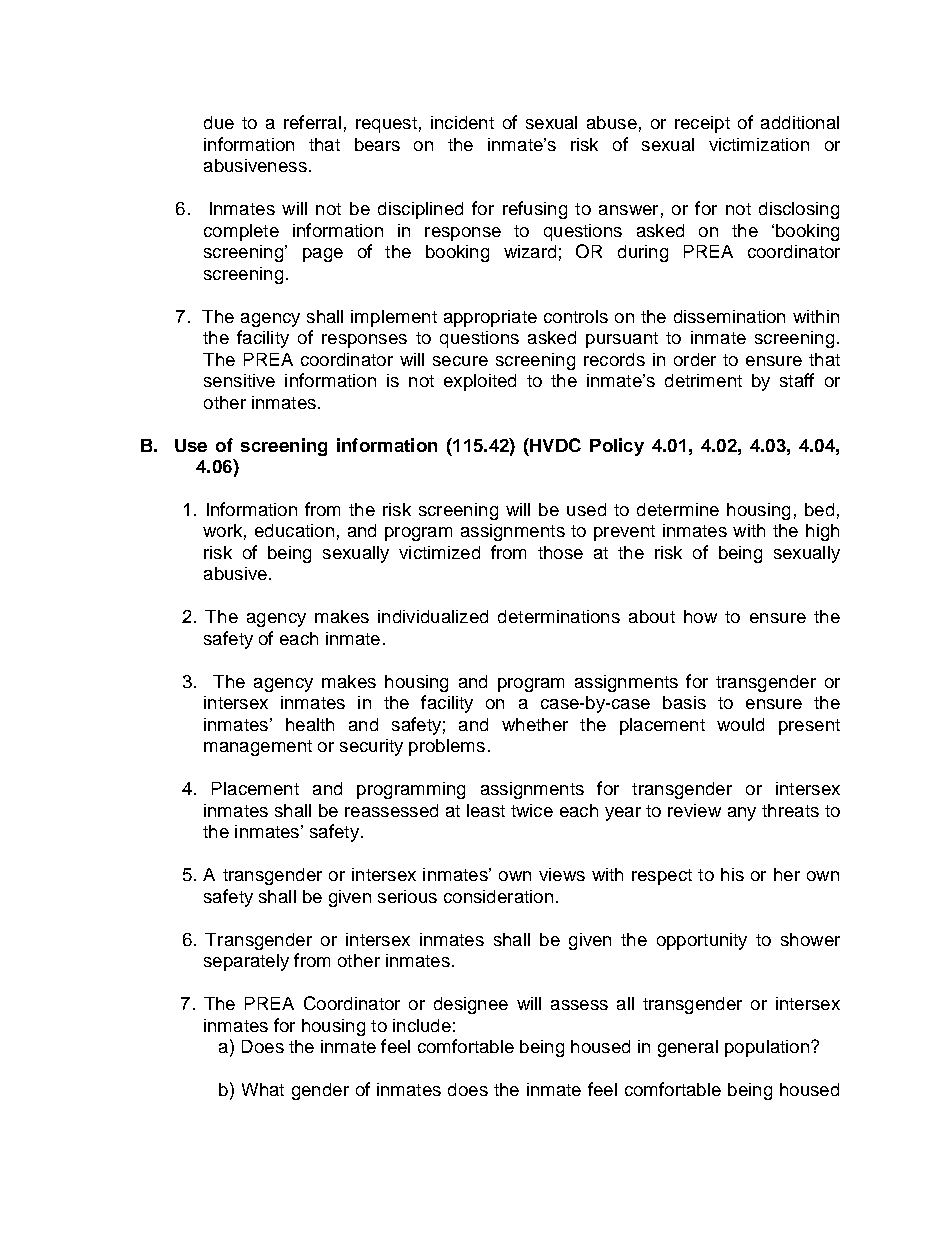 Image resolution: width=952 pixels, height=1233 pixels. What do you see at coordinates (258, 748) in the screenshot?
I see `management` at bounding box center [258, 748].
